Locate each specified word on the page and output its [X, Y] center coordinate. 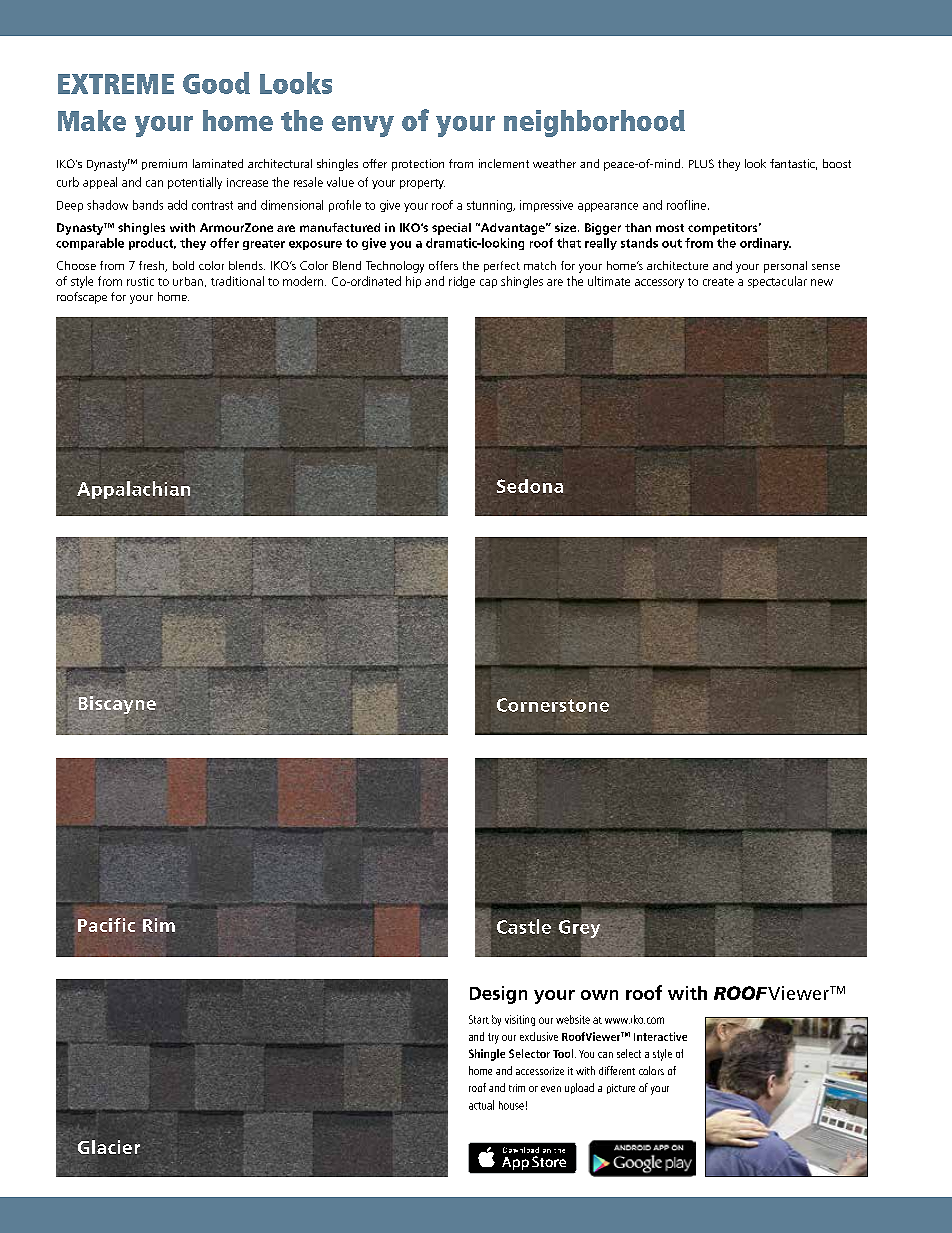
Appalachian [133, 490]
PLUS [701, 163]
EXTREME [116, 84]
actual [481, 1105]
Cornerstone [553, 705]
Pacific [106, 925]
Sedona [530, 486]
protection [418, 165]
